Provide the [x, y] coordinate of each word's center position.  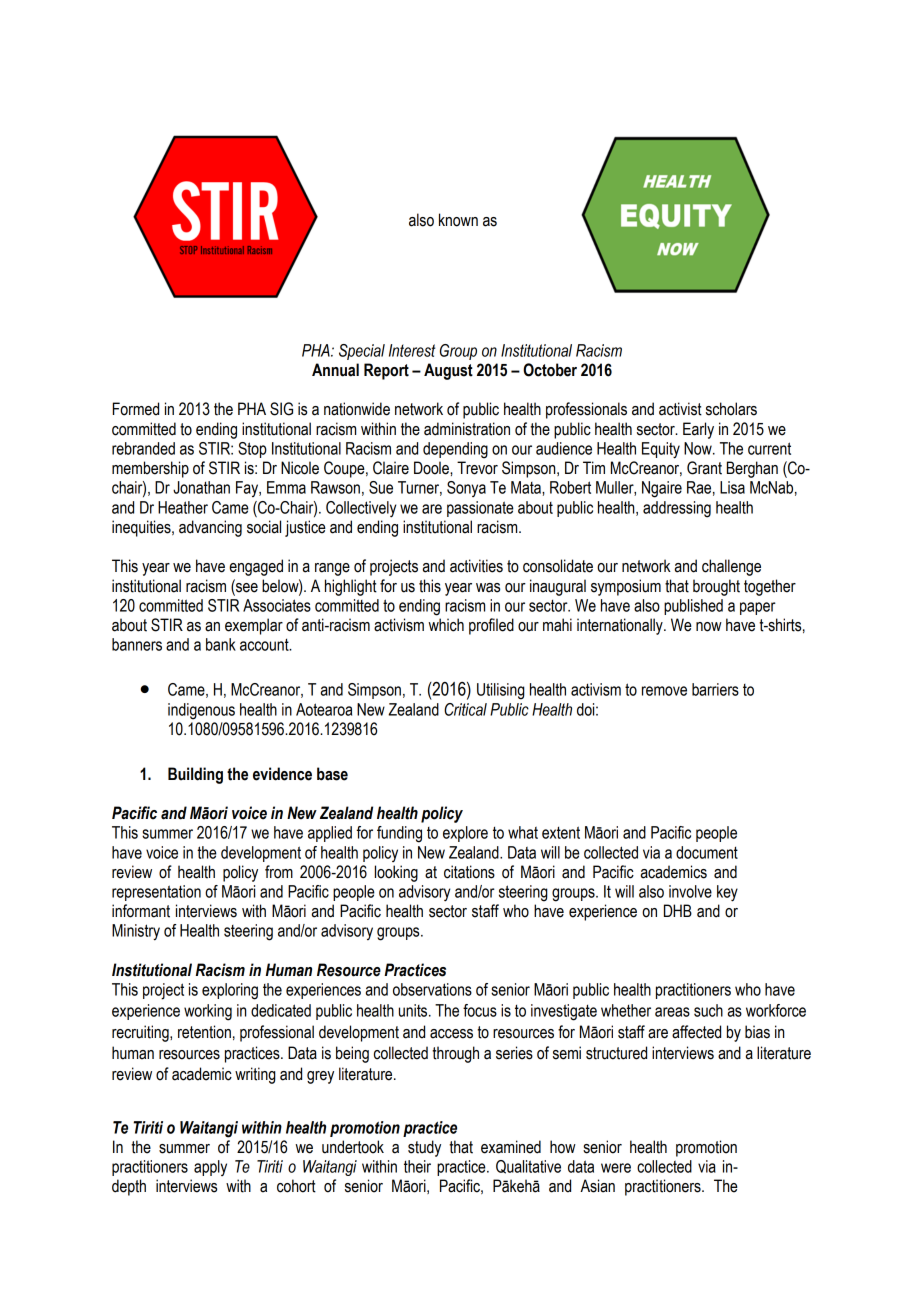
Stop [252, 450]
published [693, 607]
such [708, 1010]
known [458, 220]
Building [195, 775]
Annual [335, 370]
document [707, 852]
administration [467, 429]
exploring [230, 991]
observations [432, 989]
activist [680, 409]
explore [465, 834]
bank [221, 644]
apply [210, 1168]
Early [698, 430]
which [446, 625]
